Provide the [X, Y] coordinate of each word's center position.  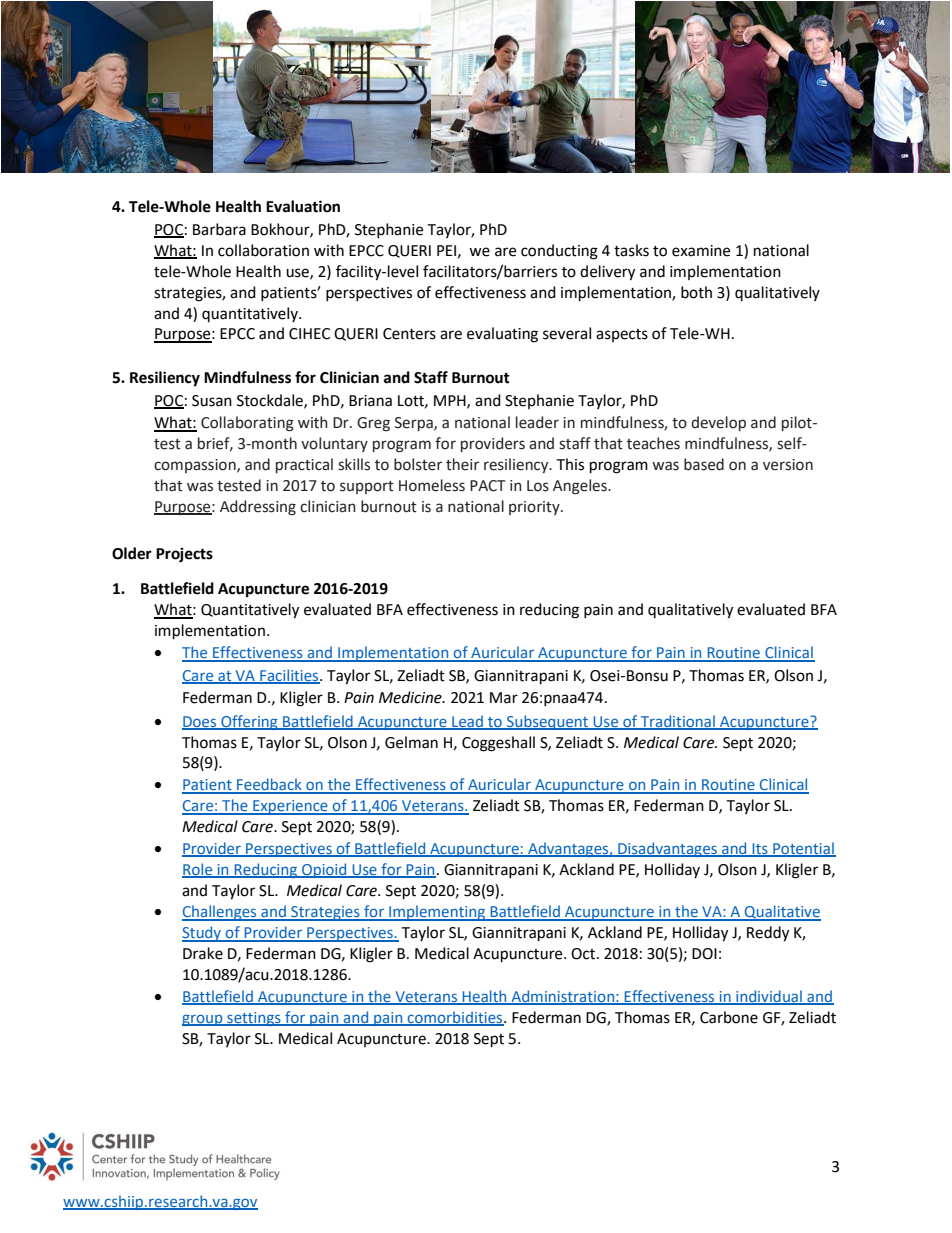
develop [718, 423]
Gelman [411, 742]
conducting [559, 252]
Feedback [269, 785]
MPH [451, 401]
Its [760, 849]
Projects [184, 555]
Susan [212, 401]
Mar [504, 698]
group [203, 1020]
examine [701, 251]
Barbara [219, 229]
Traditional [678, 722]
